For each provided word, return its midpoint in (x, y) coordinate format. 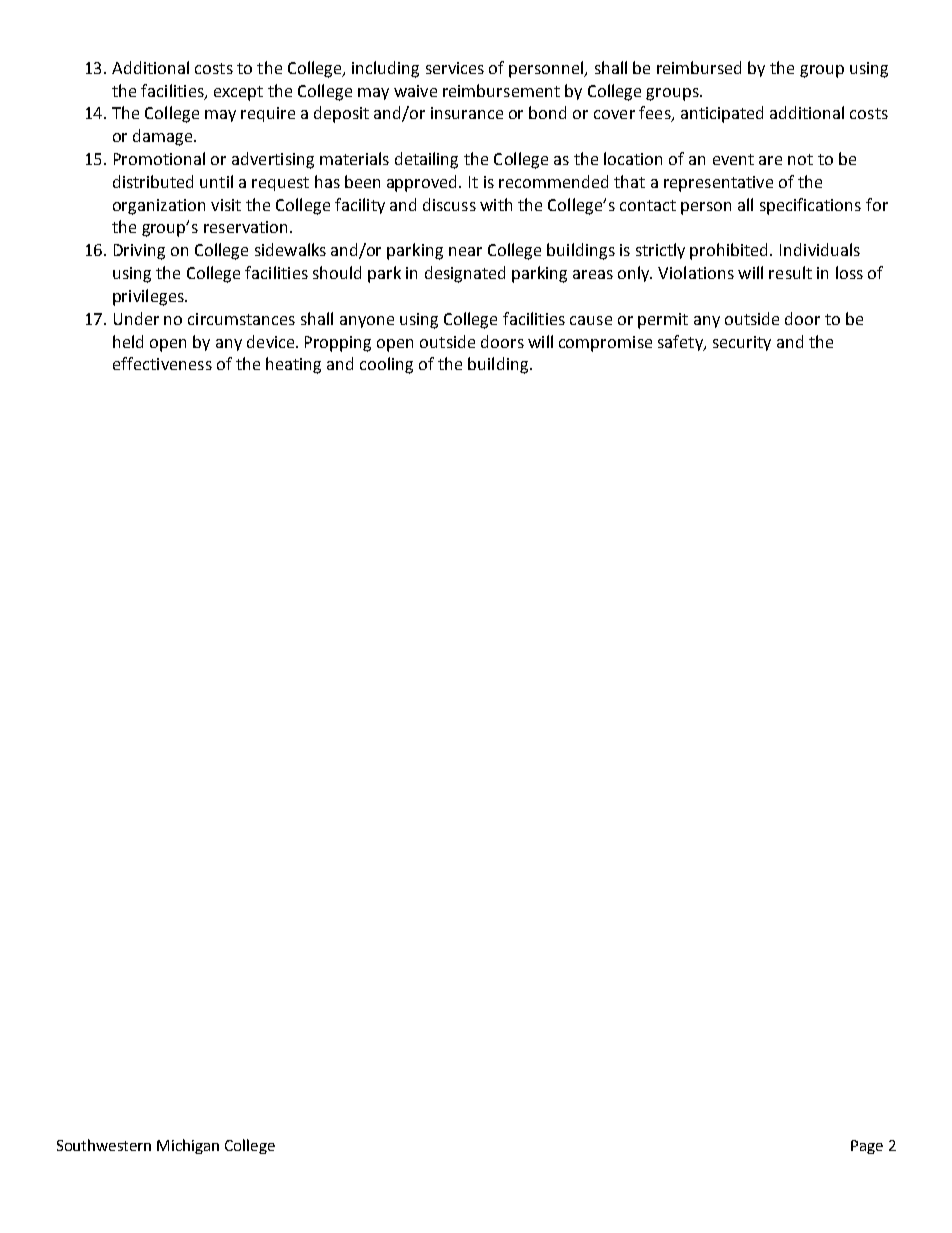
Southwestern (104, 1145)
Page (867, 1147)
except (238, 93)
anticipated (722, 114)
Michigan (188, 1146)
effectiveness (162, 363)
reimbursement (501, 90)
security (742, 343)
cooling (386, 365)
